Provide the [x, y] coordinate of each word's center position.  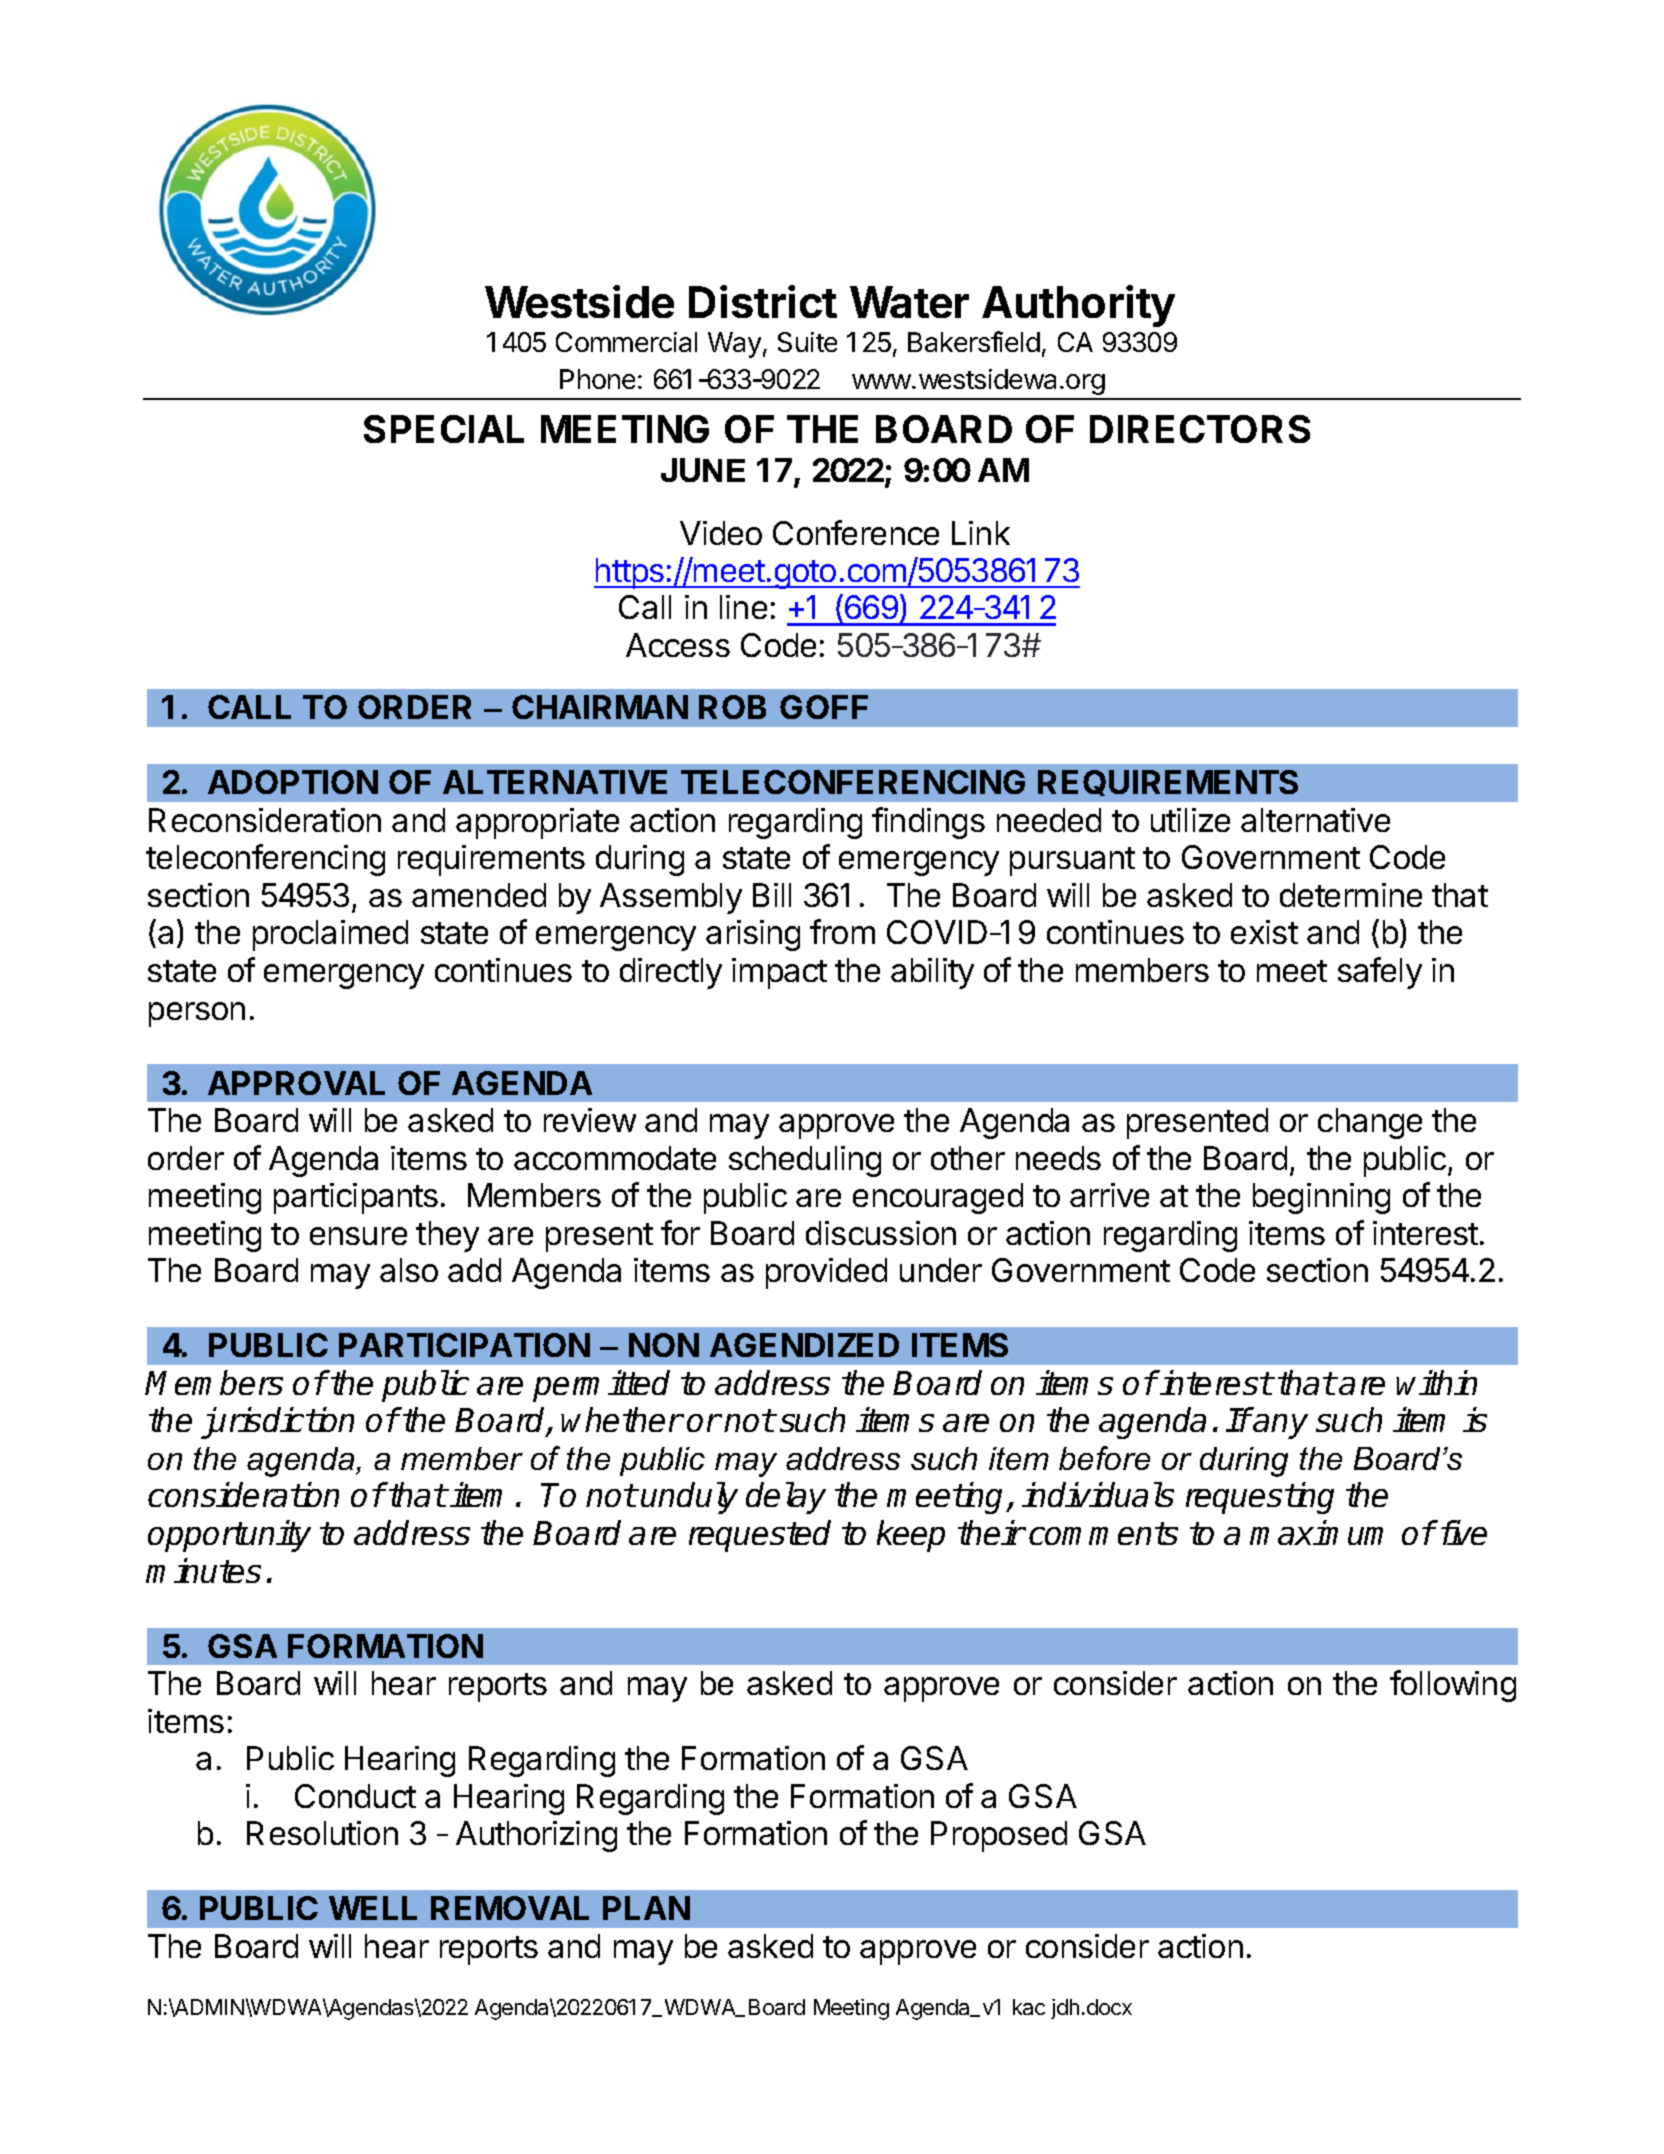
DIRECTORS [1200, 429]
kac [1029, 2007]
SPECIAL [444, 429]
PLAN [646, 1908]
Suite [807, 342]
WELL [373, 1908]
